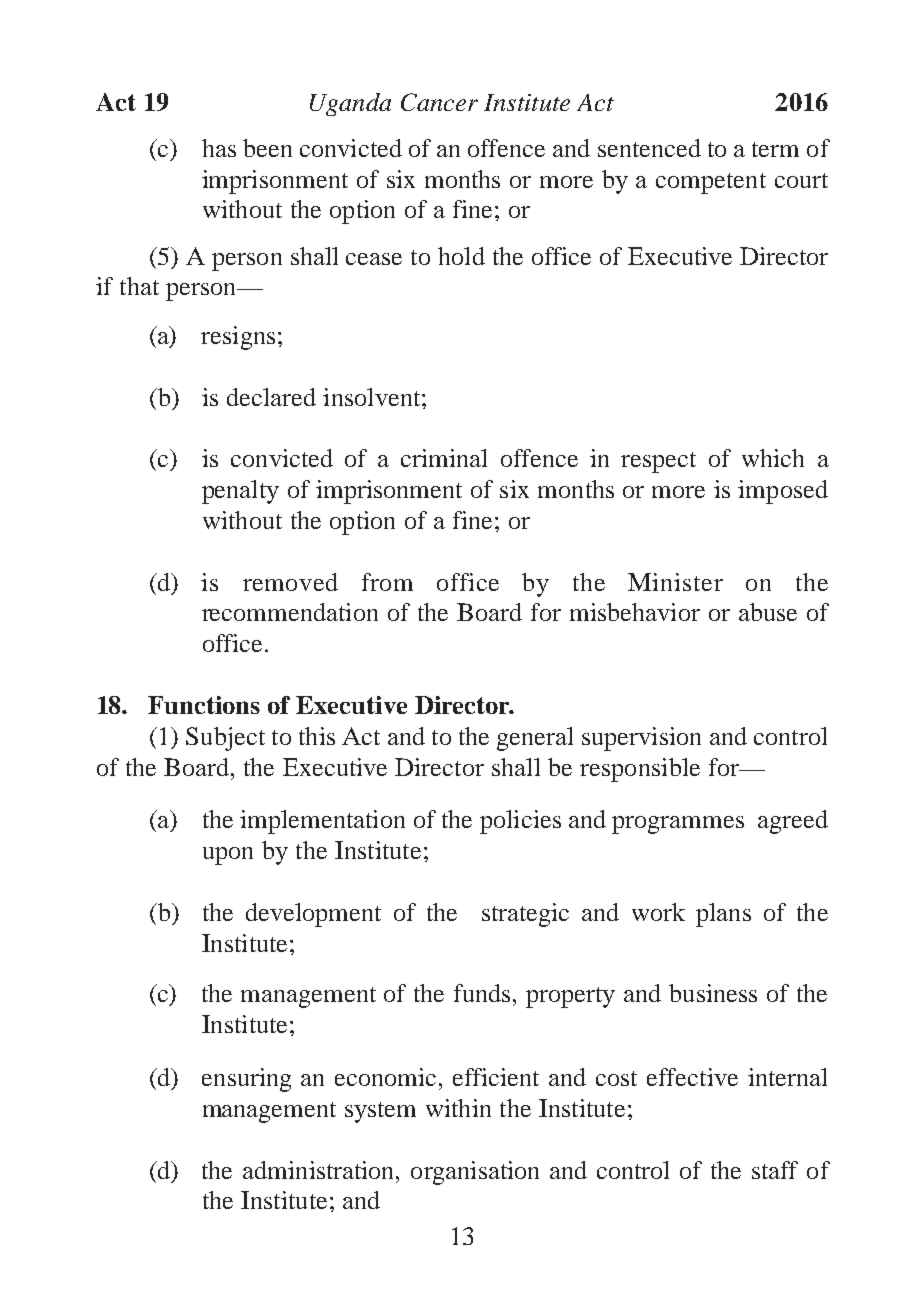 Image resolution: width=924 pixels, height=1311 pixels. I want to click on declared, so click(271, 397).
